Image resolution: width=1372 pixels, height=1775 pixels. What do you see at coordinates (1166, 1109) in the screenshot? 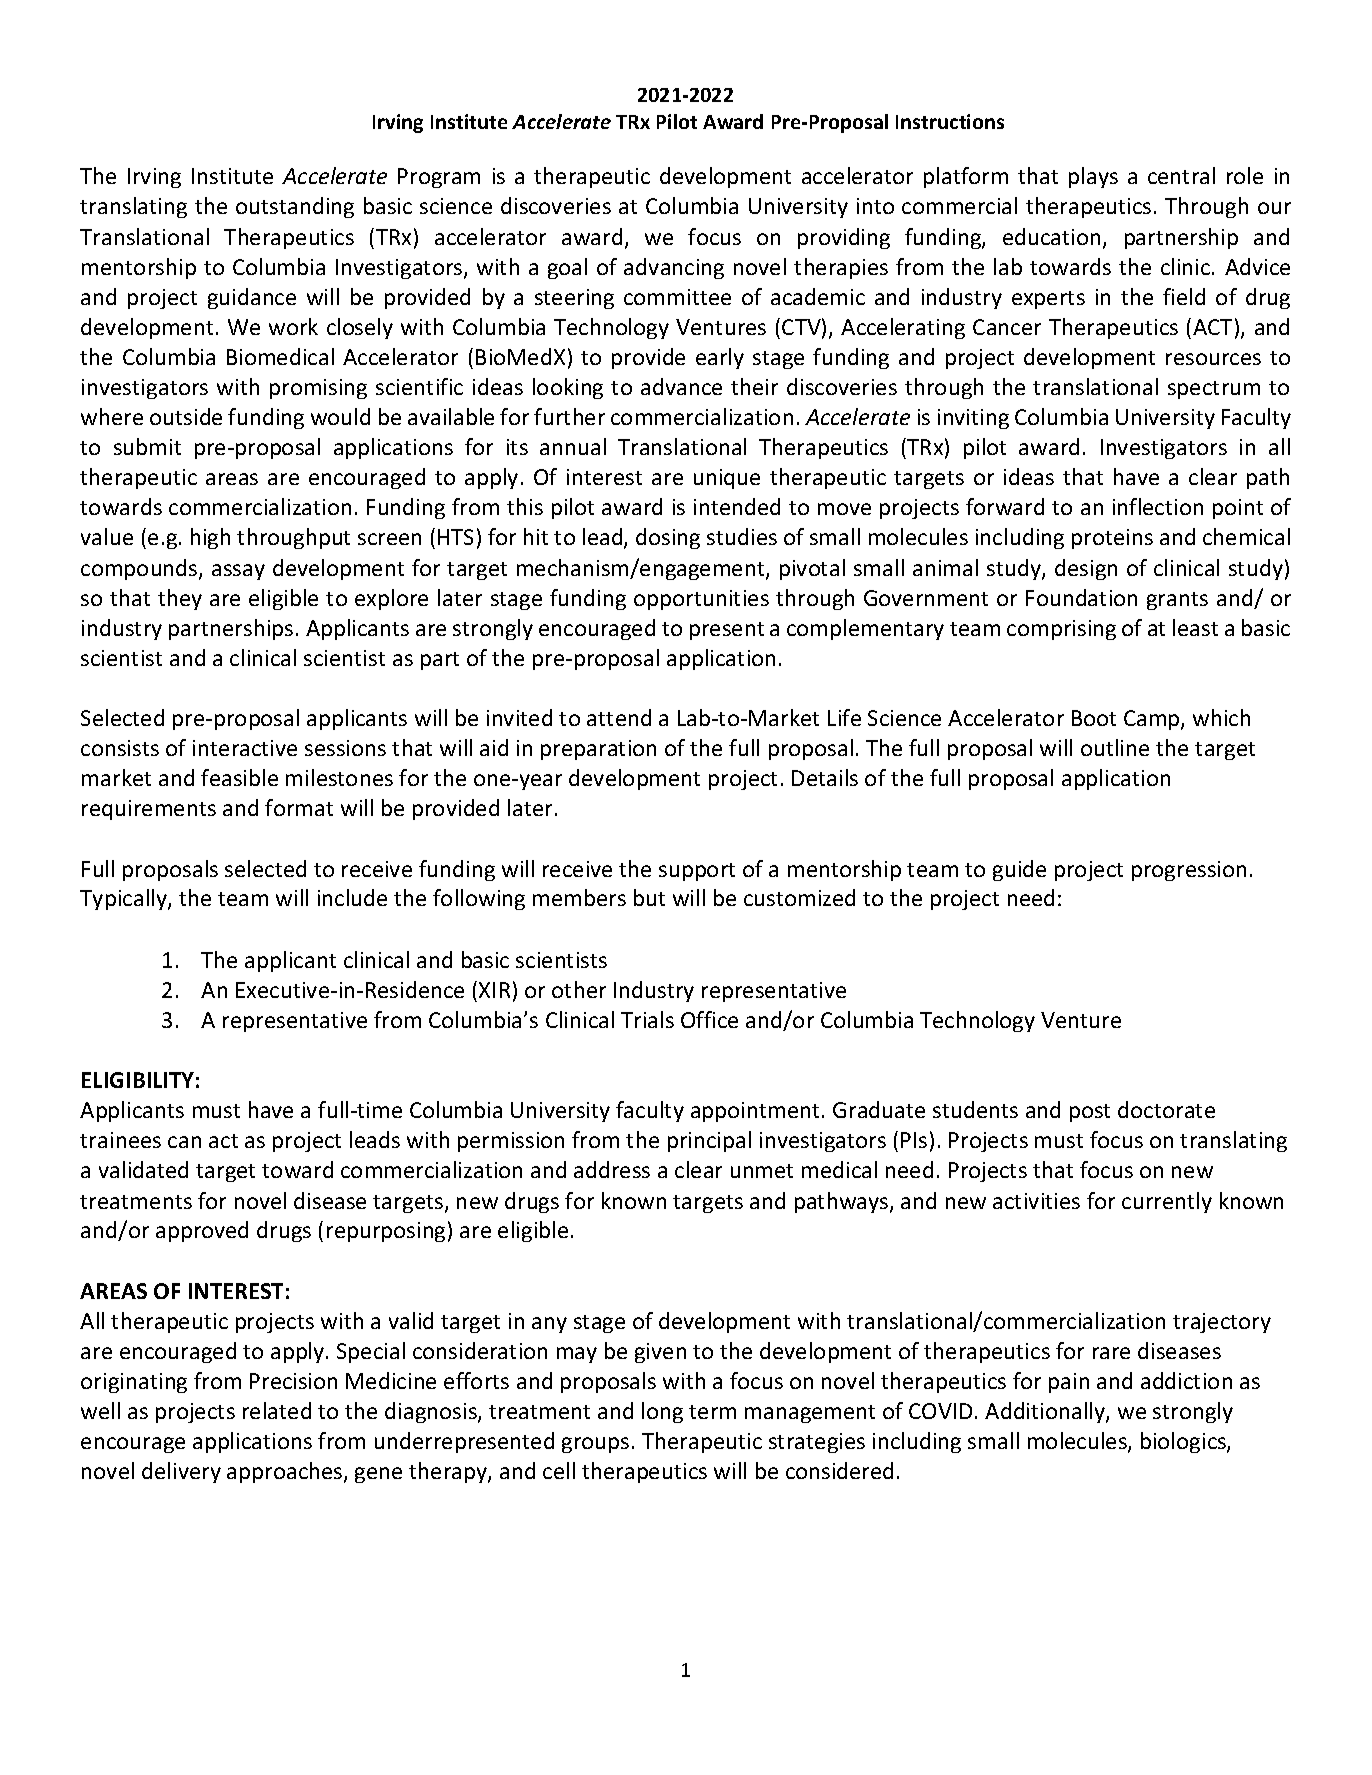
I see `doctorate` at bounding box center [1166, 1109].
